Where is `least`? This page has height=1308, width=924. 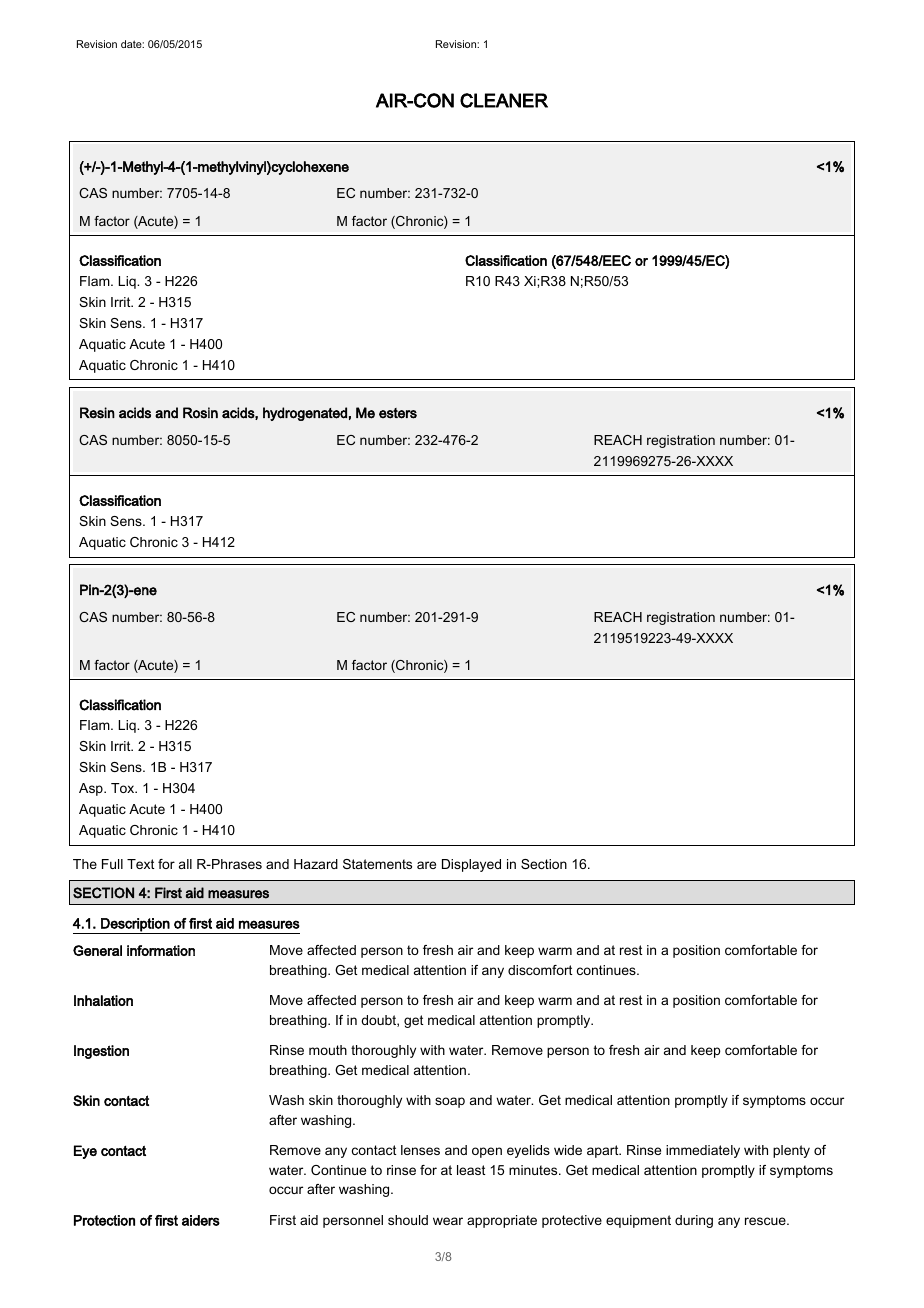
least is located at coordinates (471, 1170).
